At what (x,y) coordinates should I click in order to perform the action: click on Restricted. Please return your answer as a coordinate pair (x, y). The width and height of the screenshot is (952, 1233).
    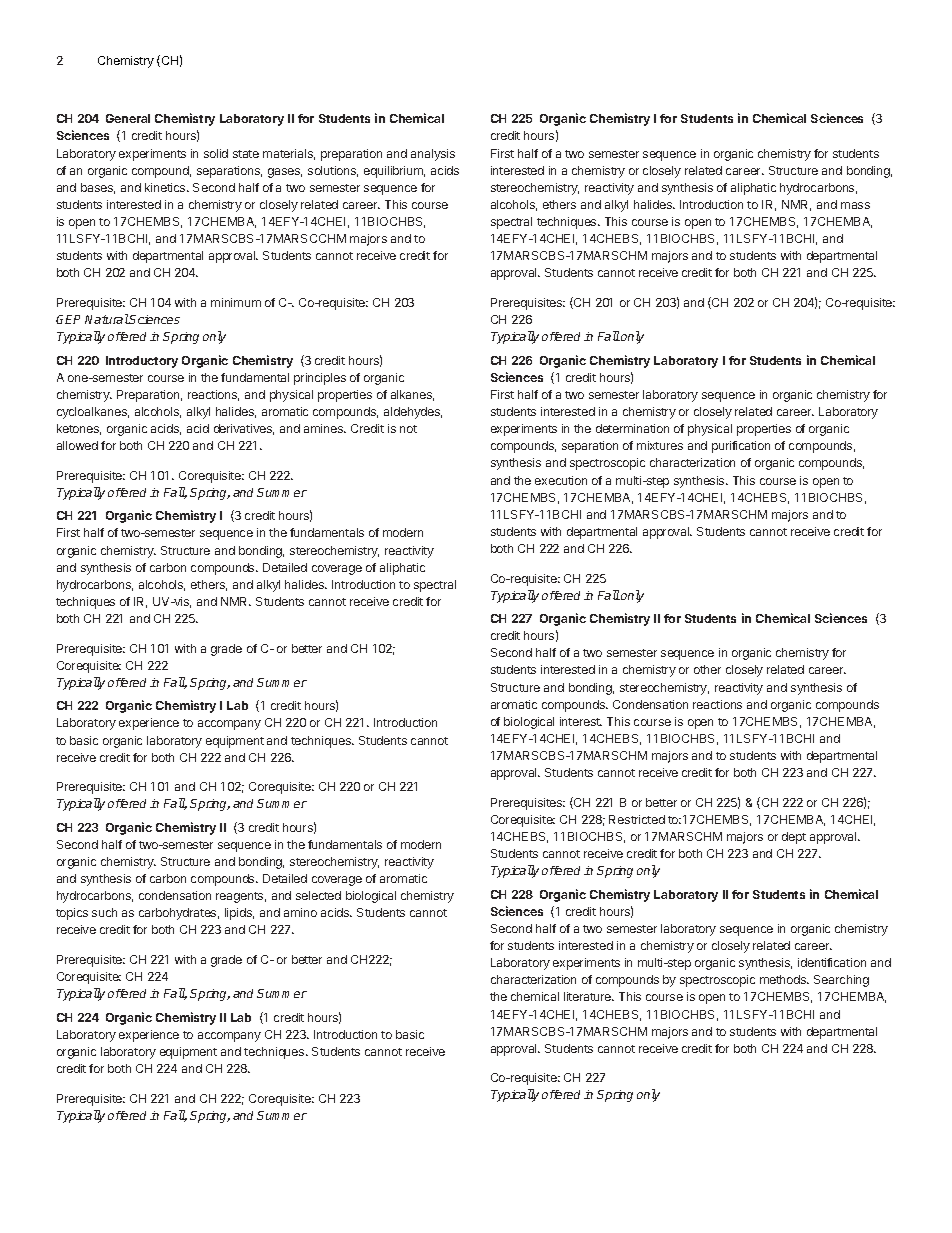
    Looking at the image, I should click on (637, 819).
